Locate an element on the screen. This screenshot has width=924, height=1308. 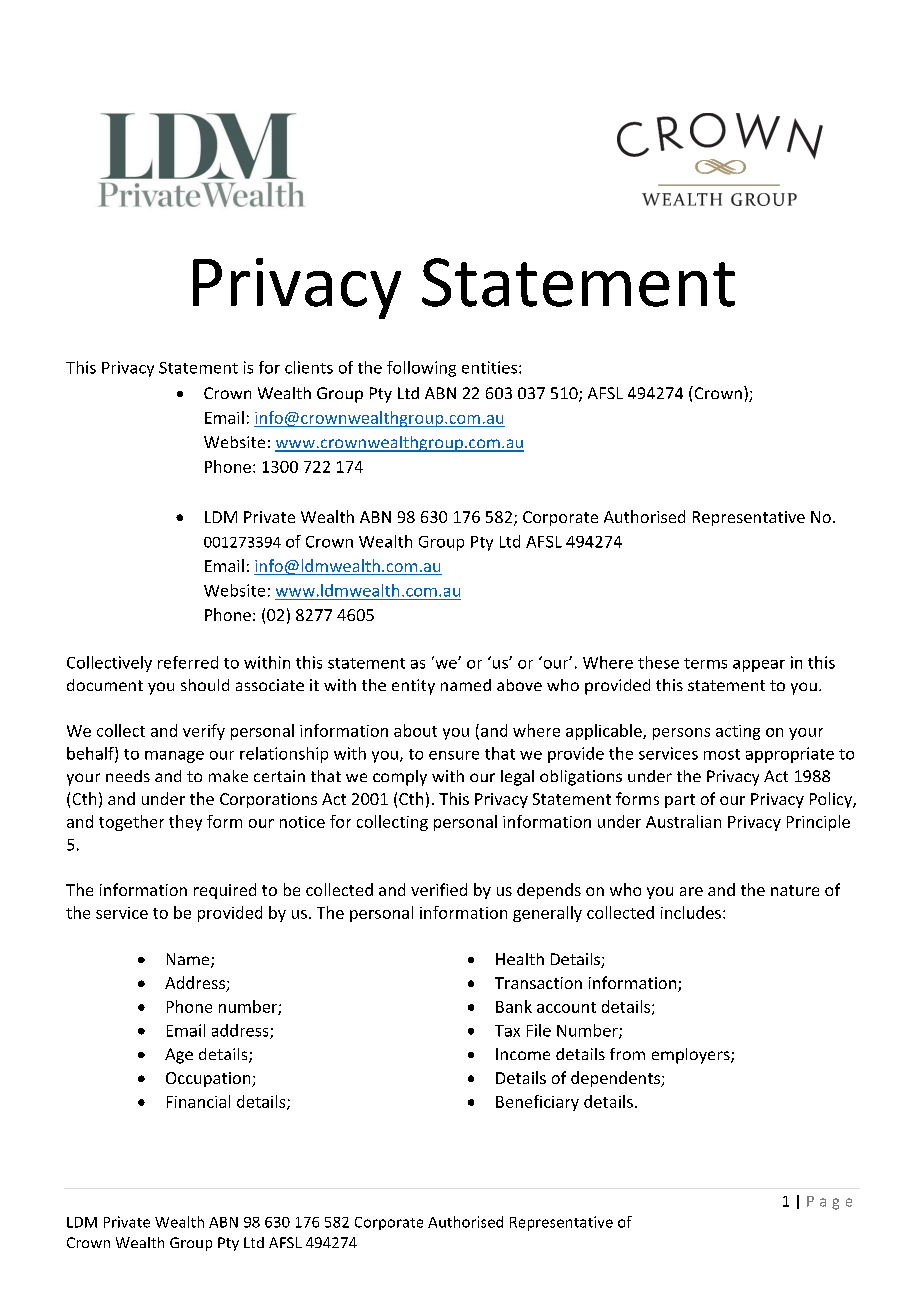
clients is located at coordinates (309, 367).
